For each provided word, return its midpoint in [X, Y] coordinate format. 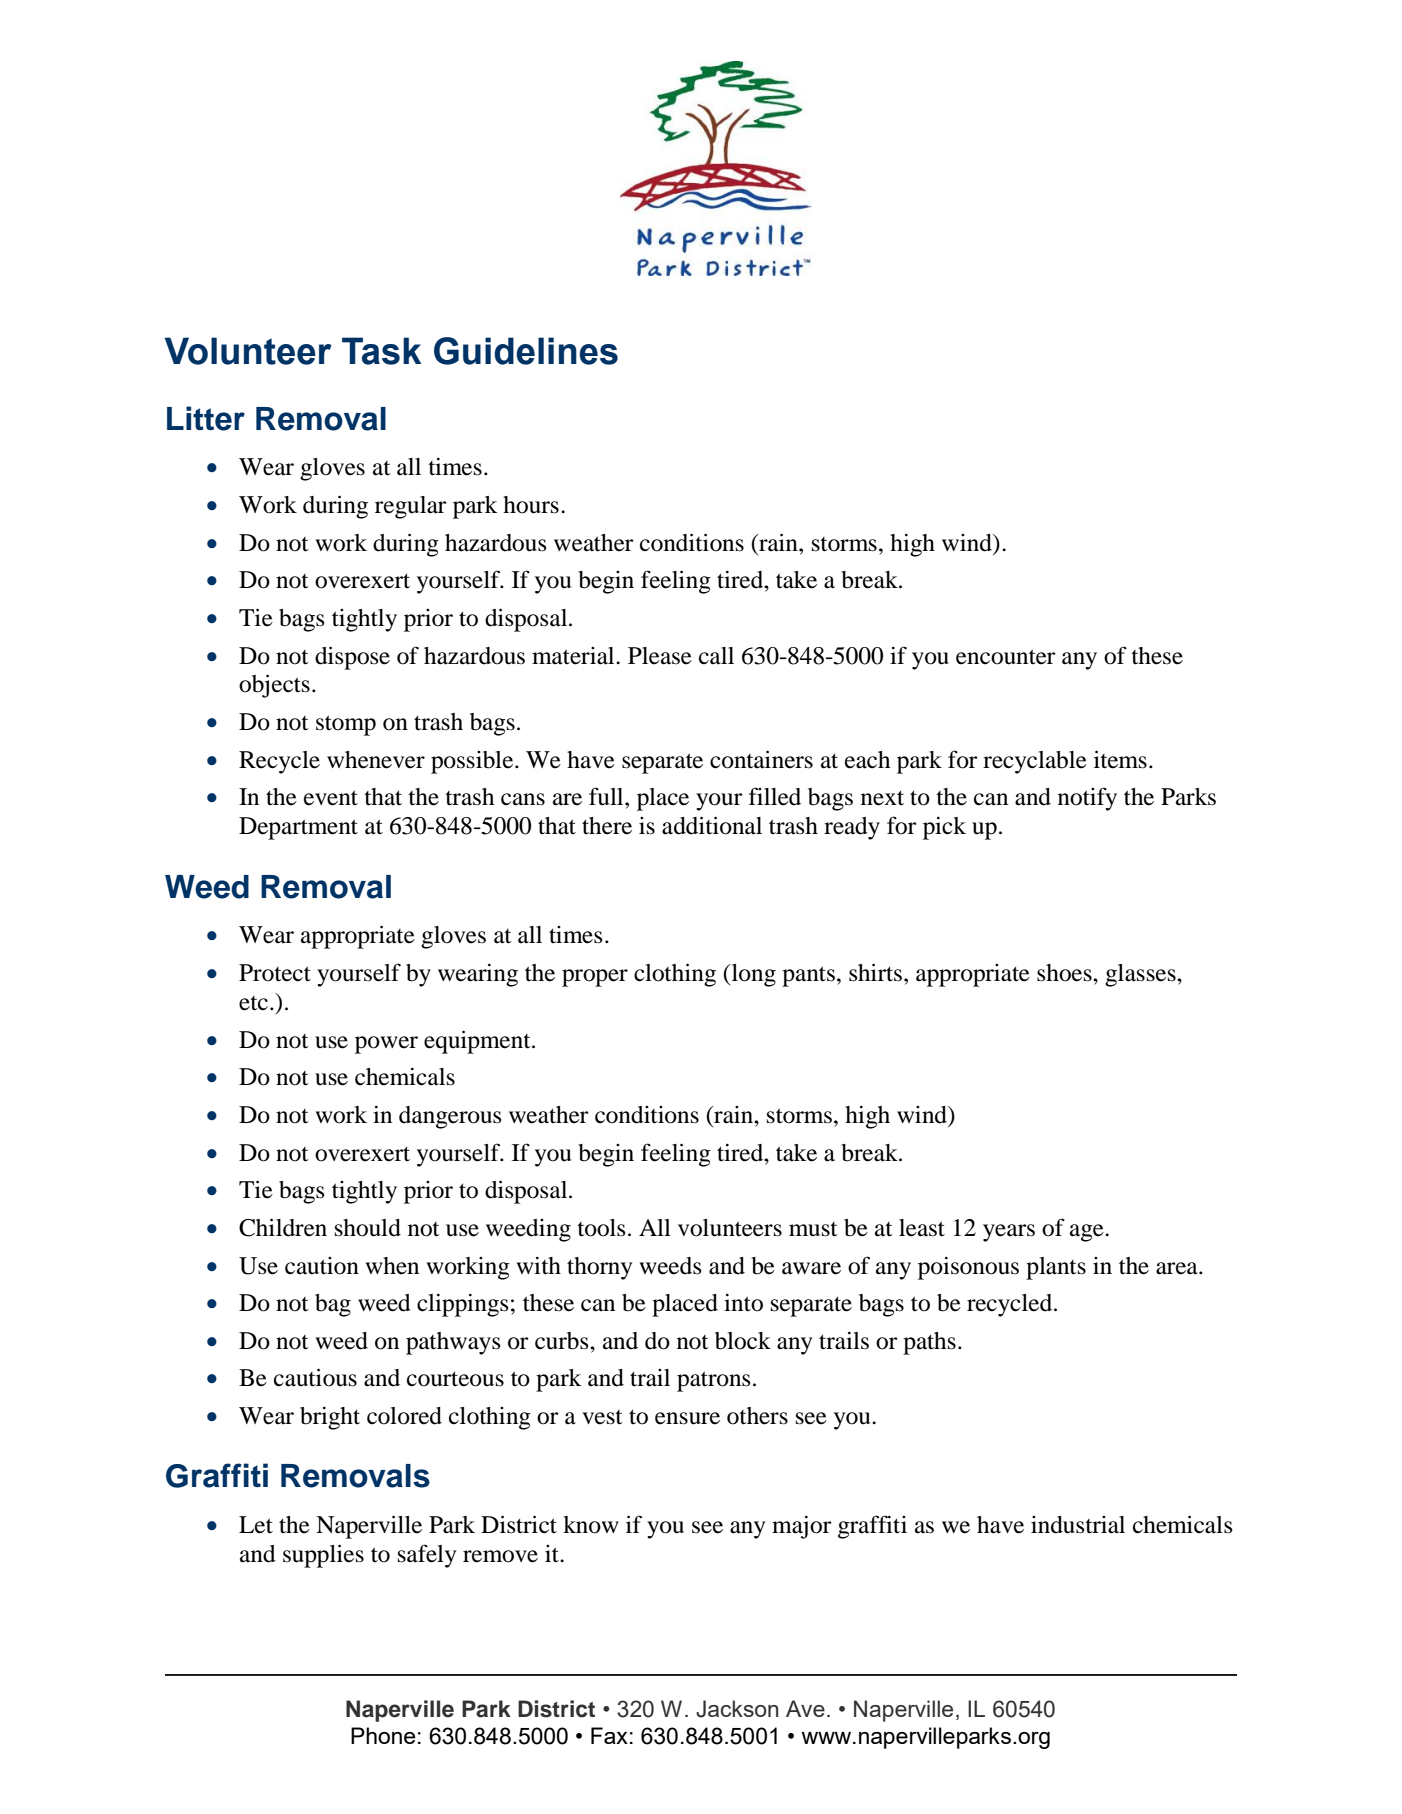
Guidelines [526, 351]
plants [1056, 1268]
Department [298, 828]
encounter [1006, 657]
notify [1087, 799]
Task [381, 351]
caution [322, 1266]
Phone [383, 1735]
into [743, 1303]
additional [712, 825]
